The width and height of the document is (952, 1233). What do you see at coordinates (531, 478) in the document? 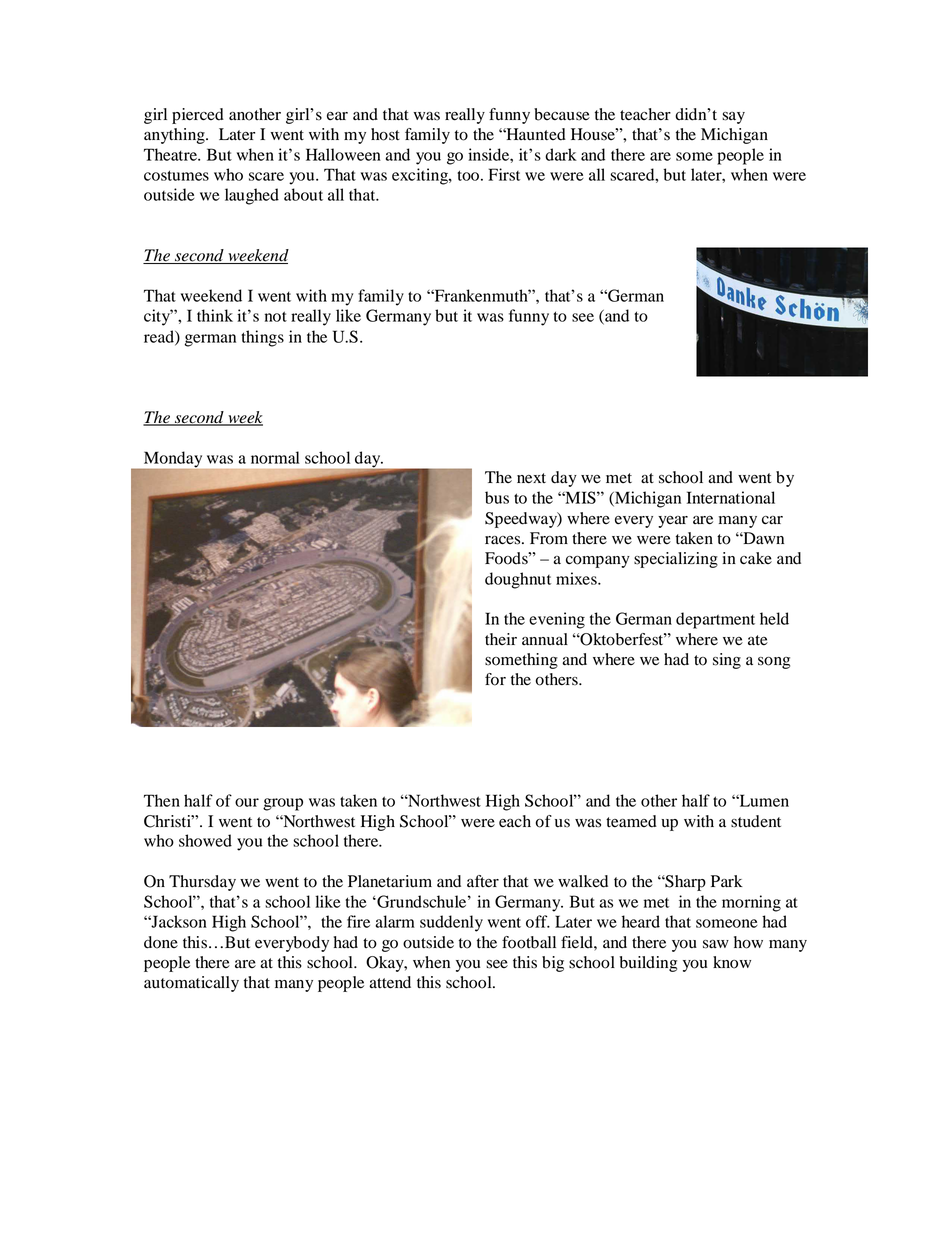
I see `next` at bounding box center [531, 478].
